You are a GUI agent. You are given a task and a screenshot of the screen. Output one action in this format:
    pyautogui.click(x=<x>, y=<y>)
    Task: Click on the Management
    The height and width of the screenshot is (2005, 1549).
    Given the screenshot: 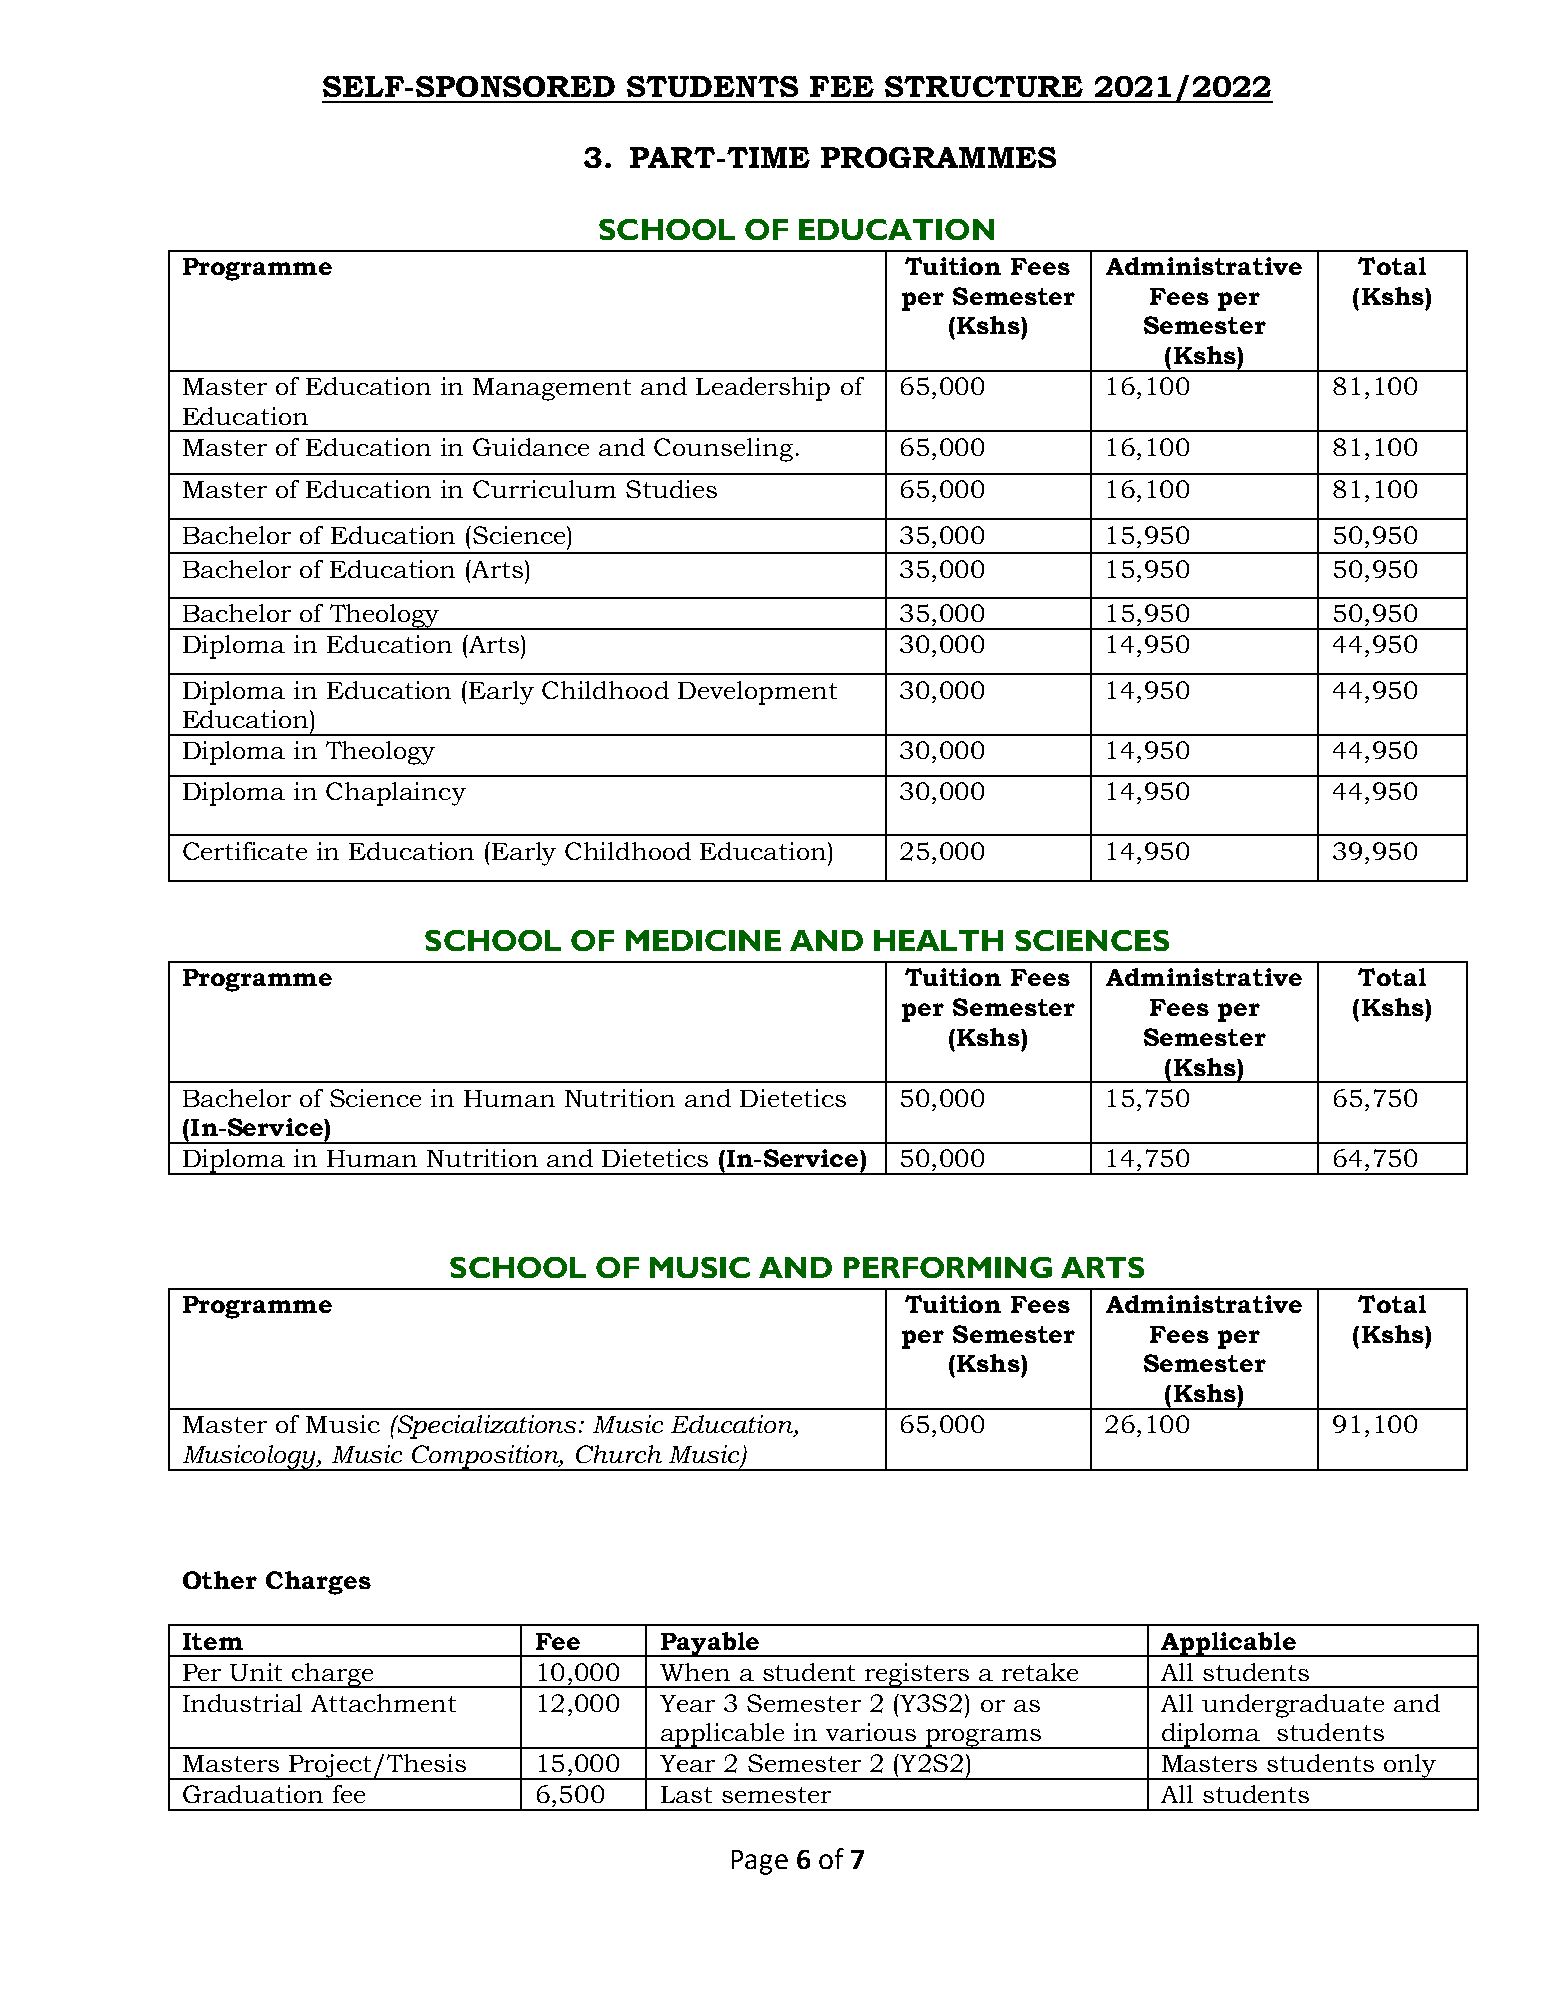 What is the action you would take?
    pyautogui.click(x=552, y=389)
